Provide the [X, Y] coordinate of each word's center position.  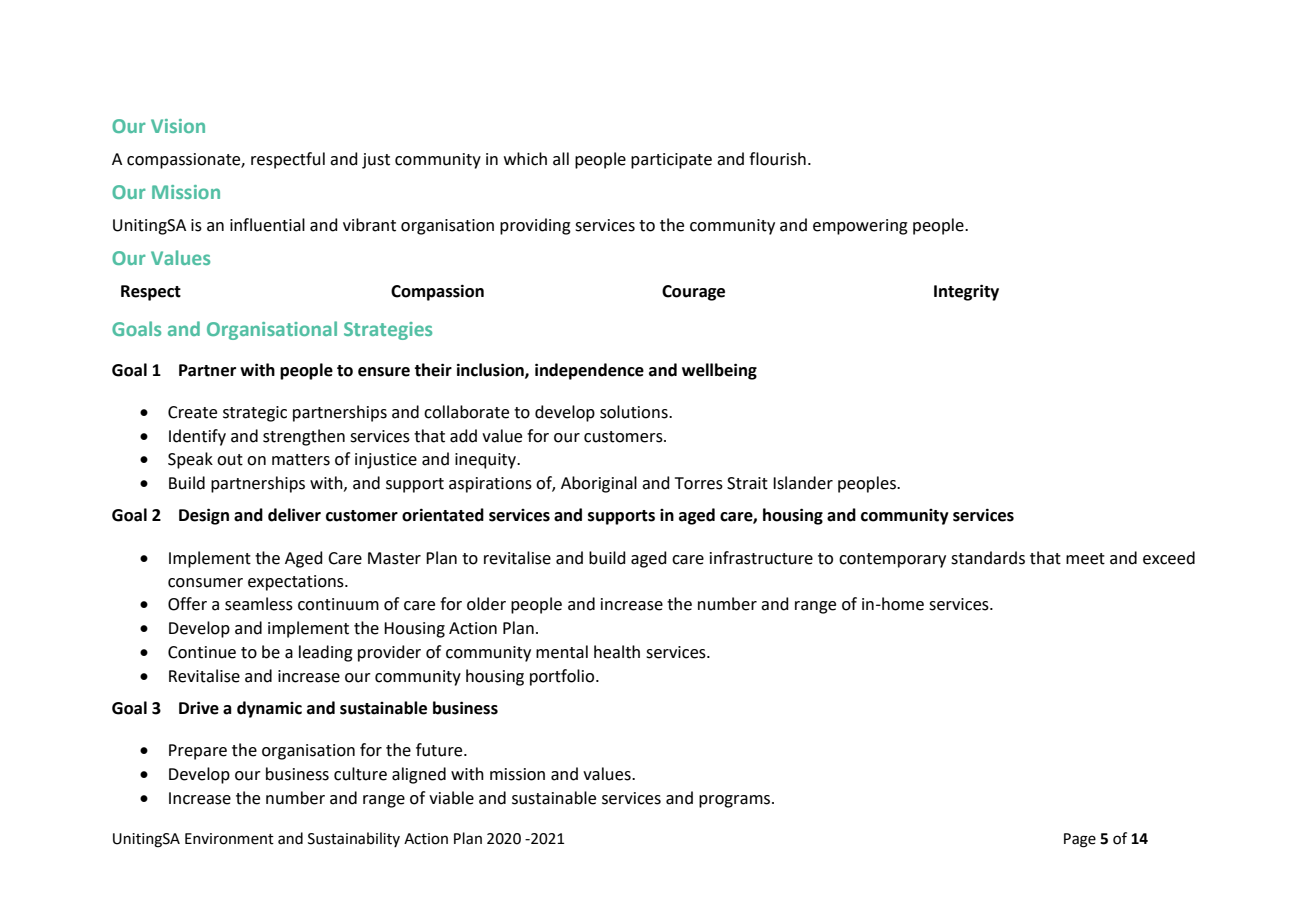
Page [1080, 840]
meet [1085, 559]
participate [671, 161]
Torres [699, 483]
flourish [777, 159]
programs [736, 801]
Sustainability [354, 839]
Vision [178, 126]
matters [301, 460]
